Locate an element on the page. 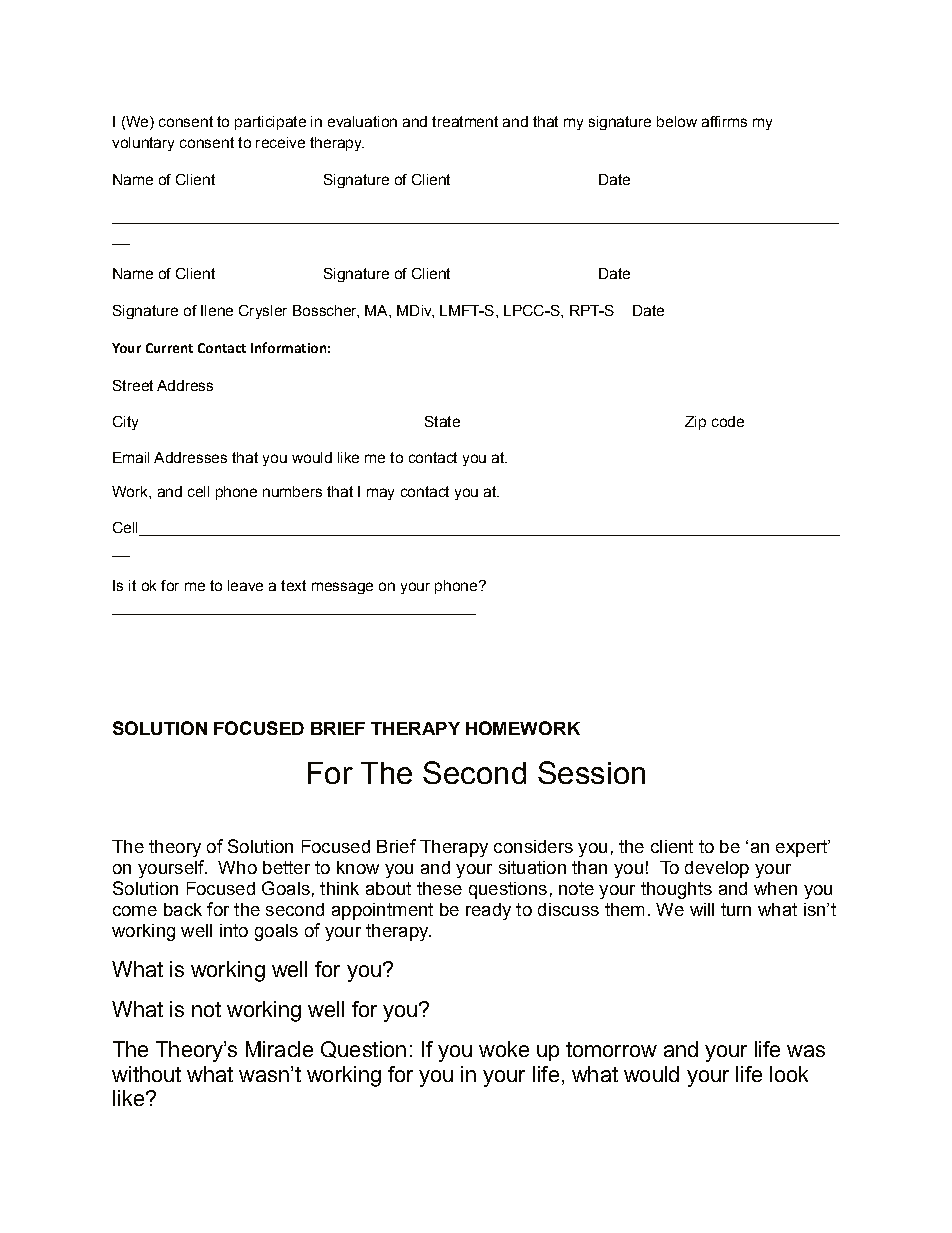 This document has height=1233, width=952. Who is located at coordinates (237, 867).
